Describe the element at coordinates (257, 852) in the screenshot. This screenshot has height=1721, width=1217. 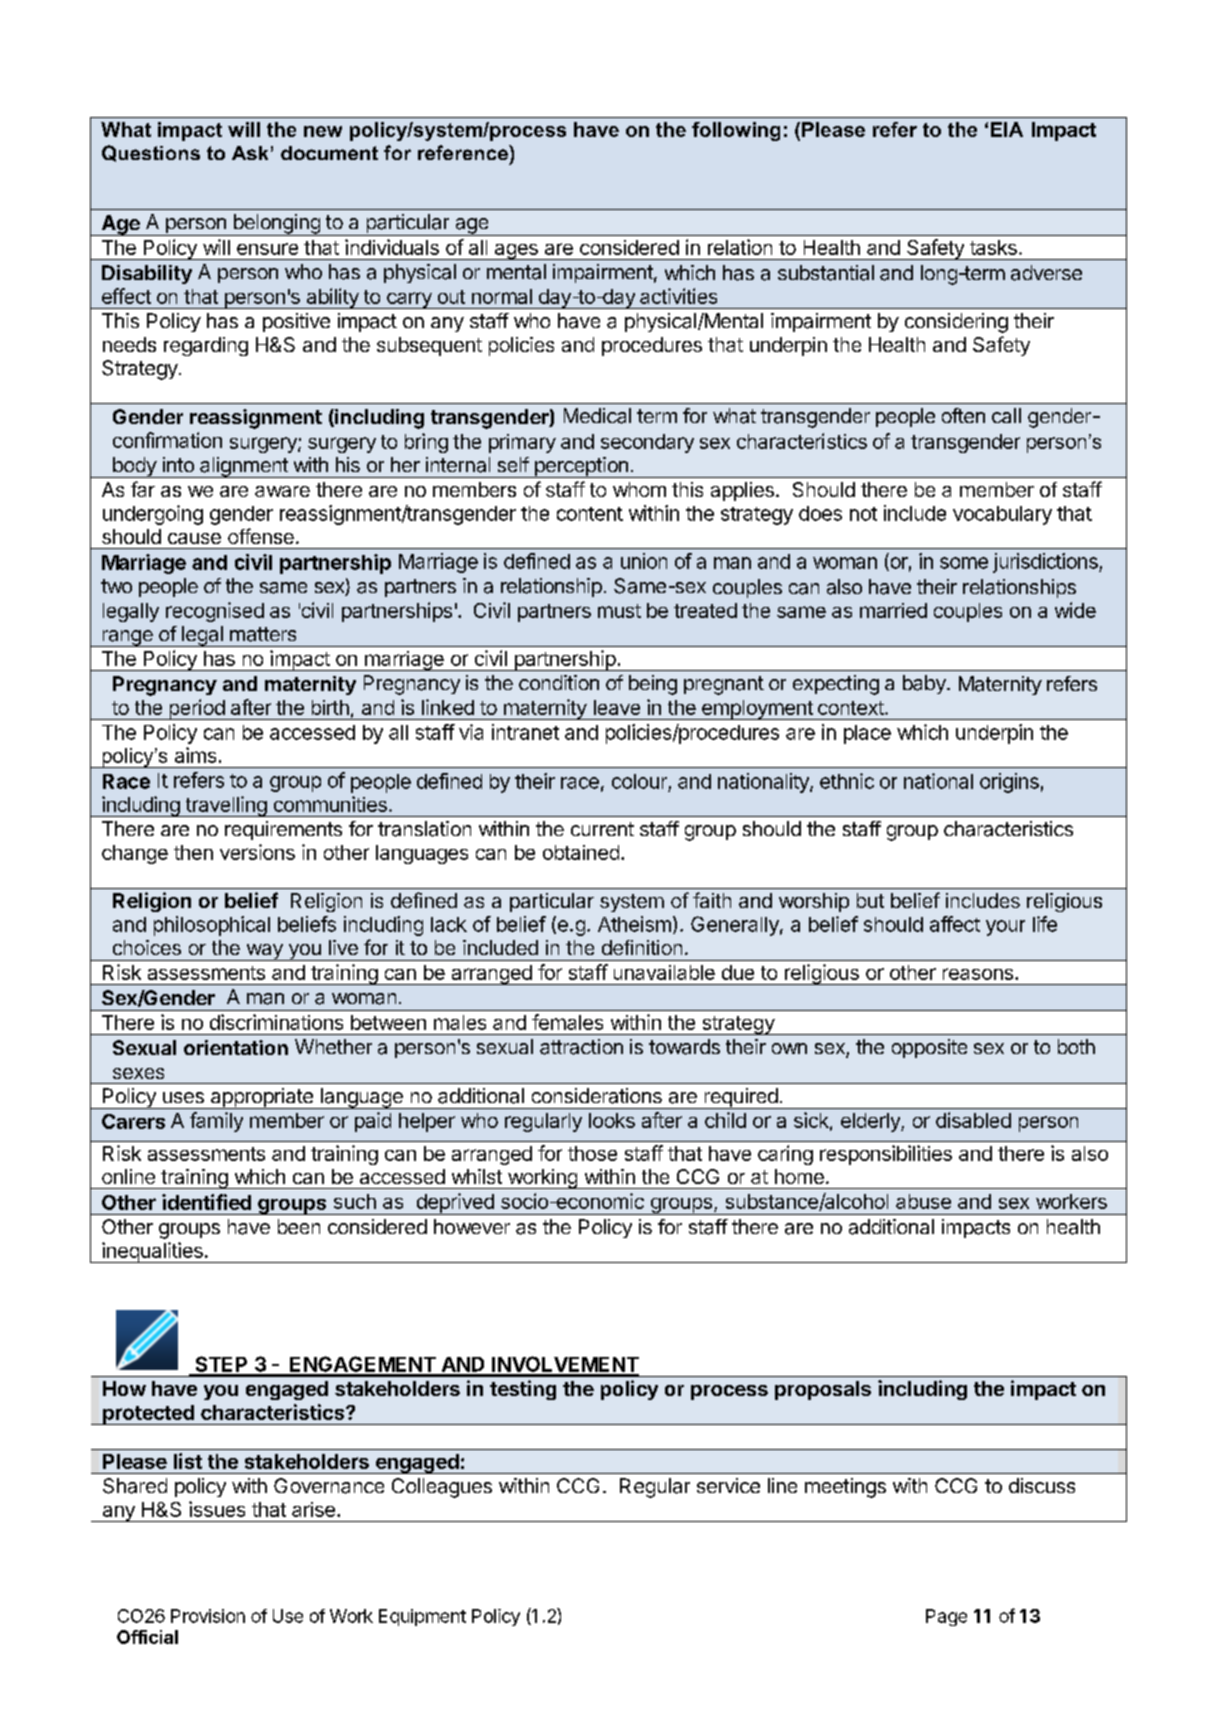
I see `versions` at that location.
